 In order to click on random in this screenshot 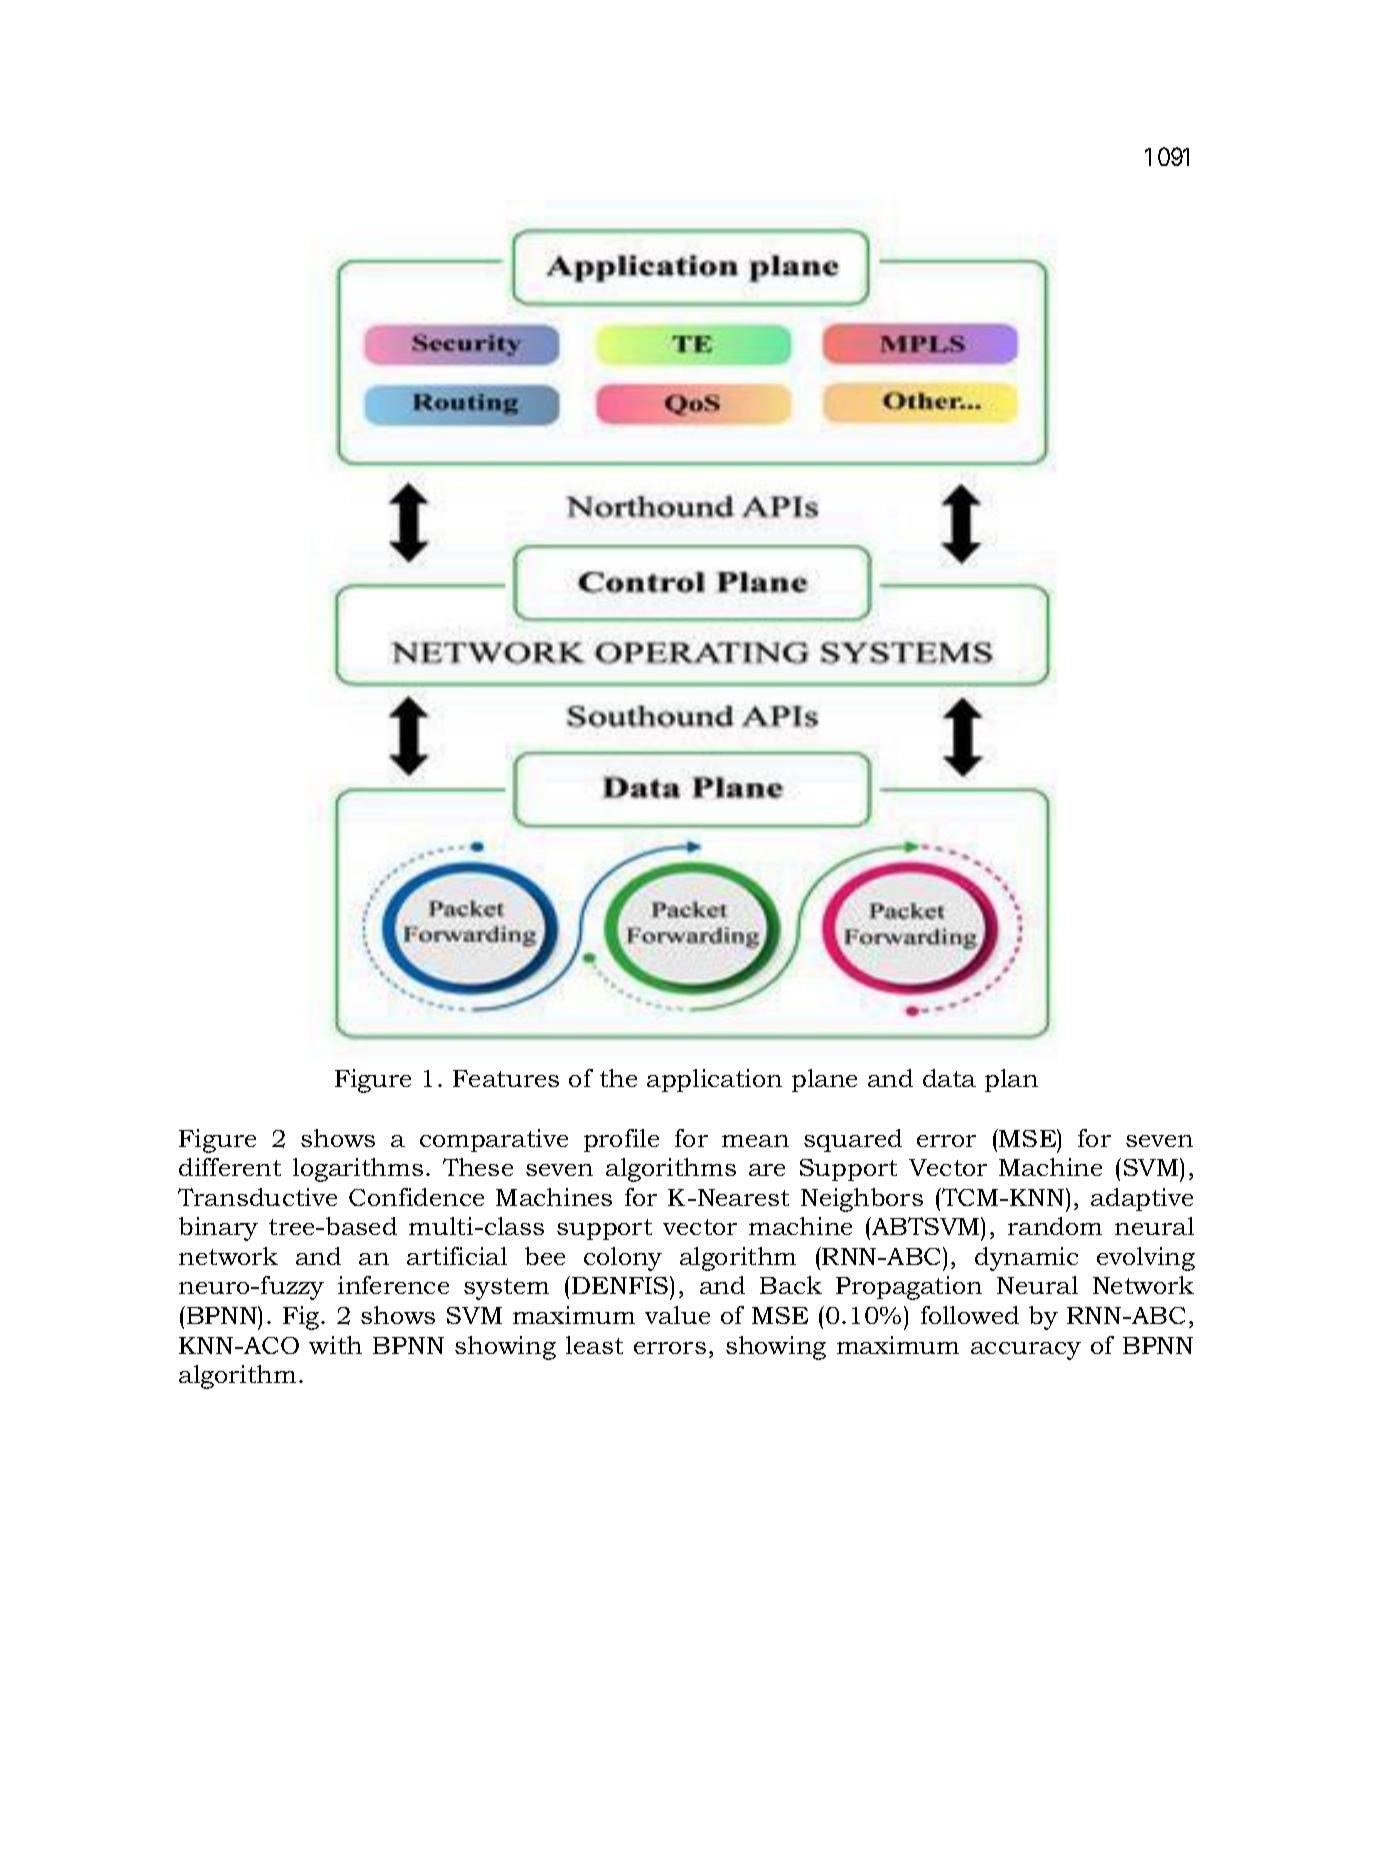, I will do `click(1055, 1226)`.
